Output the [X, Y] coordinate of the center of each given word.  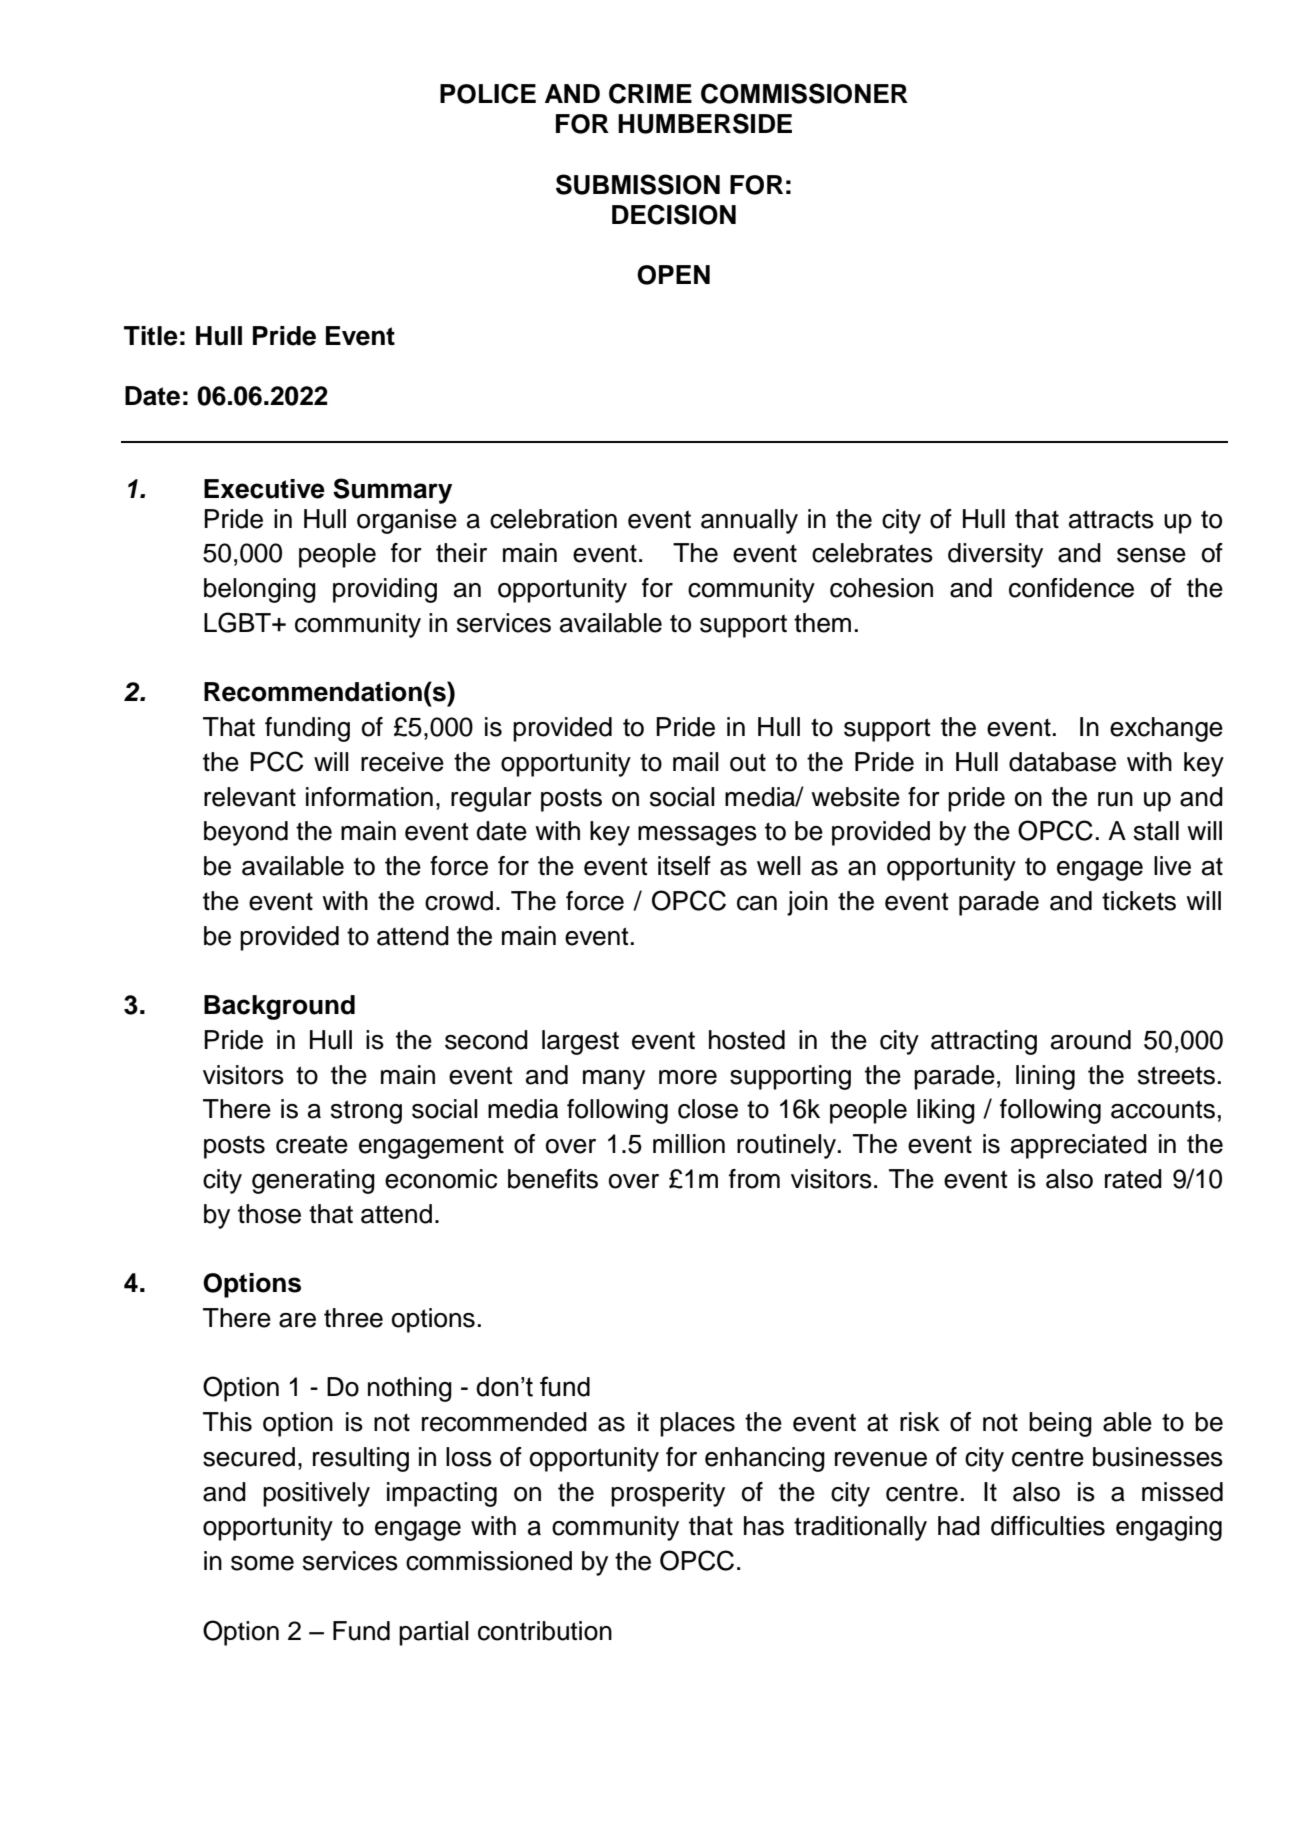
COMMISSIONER [804, 93]
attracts [1111, 519]
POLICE [488, 93]
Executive [264, 489]
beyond [246, 833]
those [269, 1214]
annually [749, 521]
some [262, 1563]
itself [684, 866]
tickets [1139, 901]
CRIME [650, 93]
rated [1133, 1179]
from [754, 1179]
